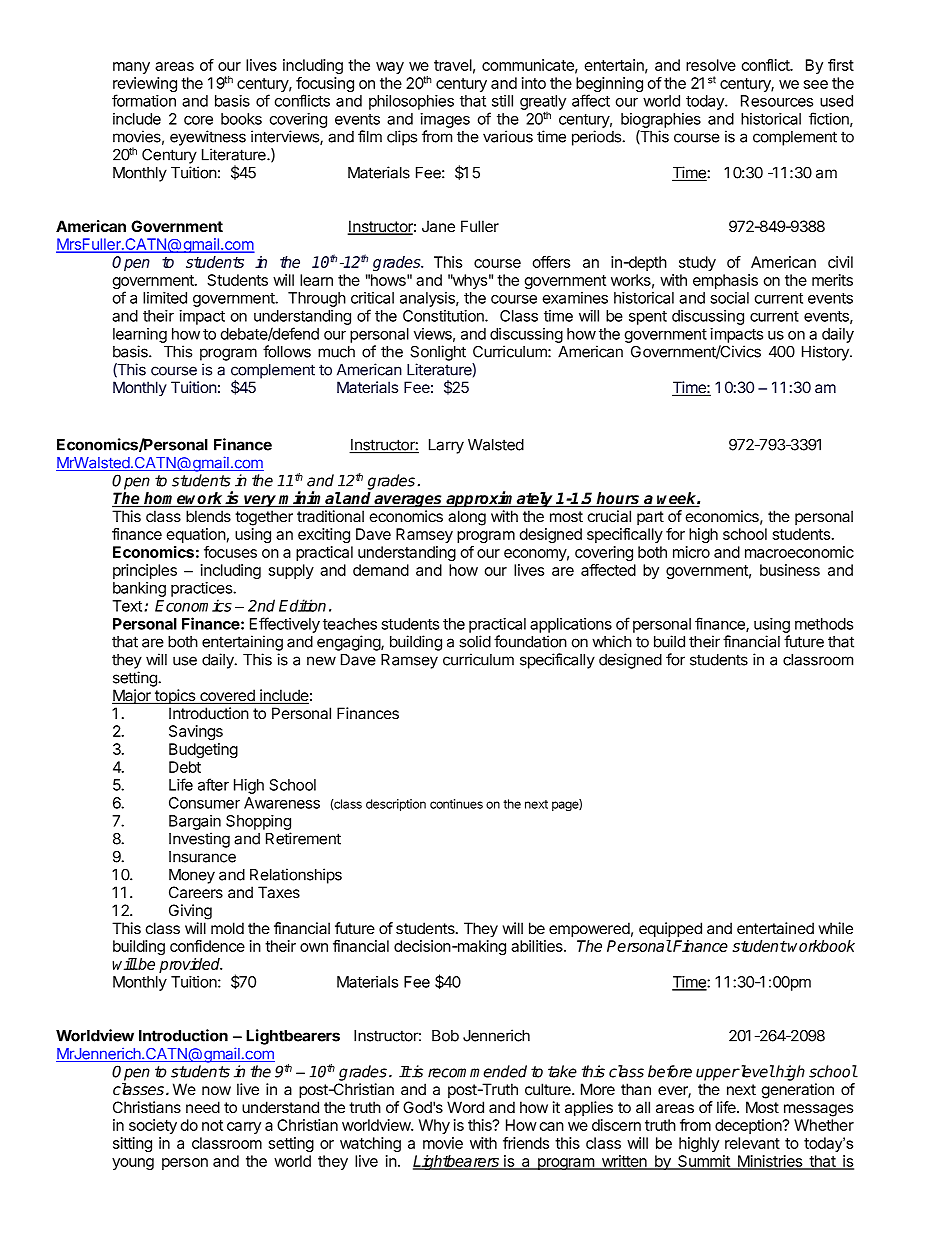 This screenshot has height=1233, width=952. I want to click on Resources, so click(777, 101).
